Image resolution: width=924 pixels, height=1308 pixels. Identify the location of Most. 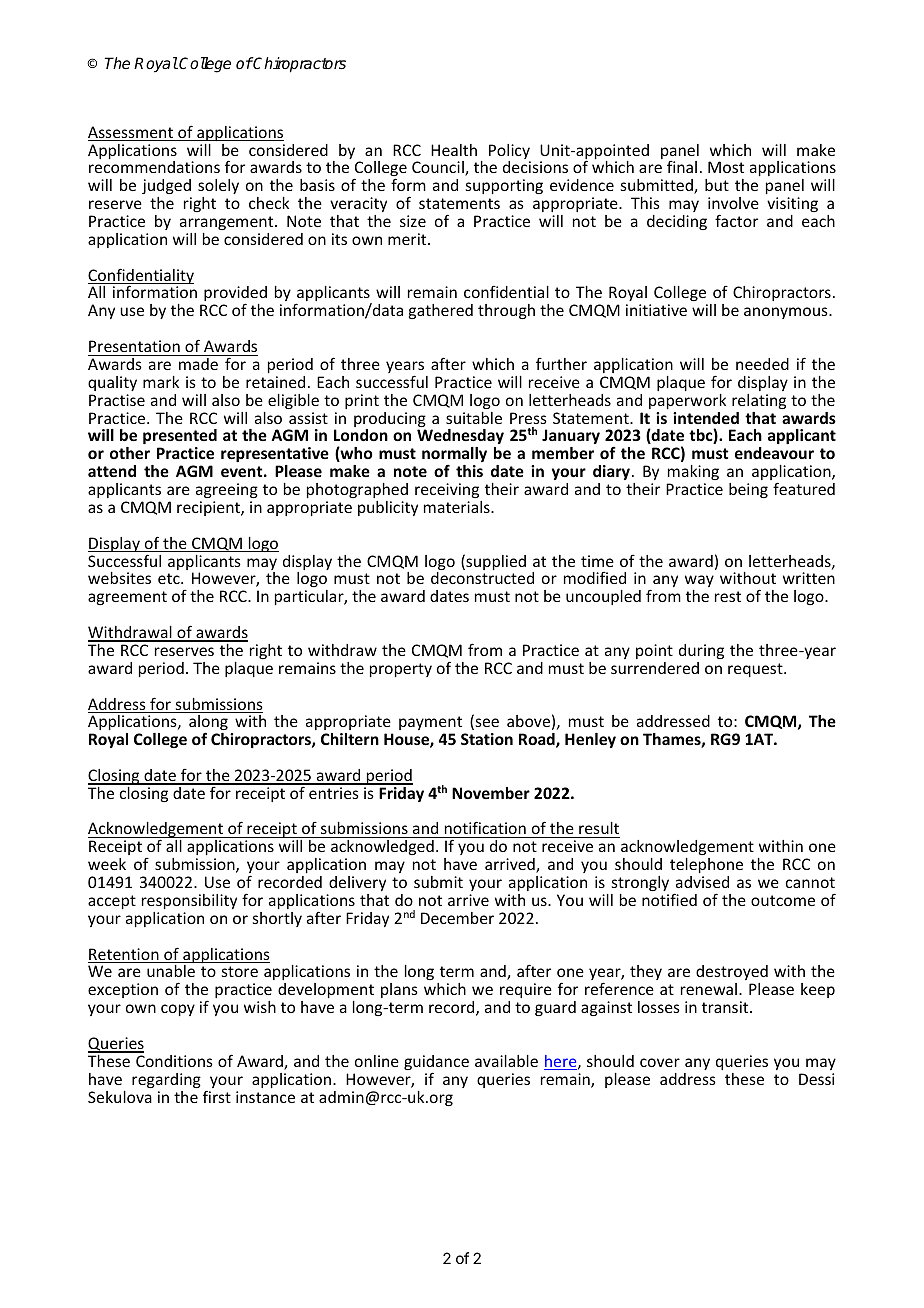
(726, 167).
